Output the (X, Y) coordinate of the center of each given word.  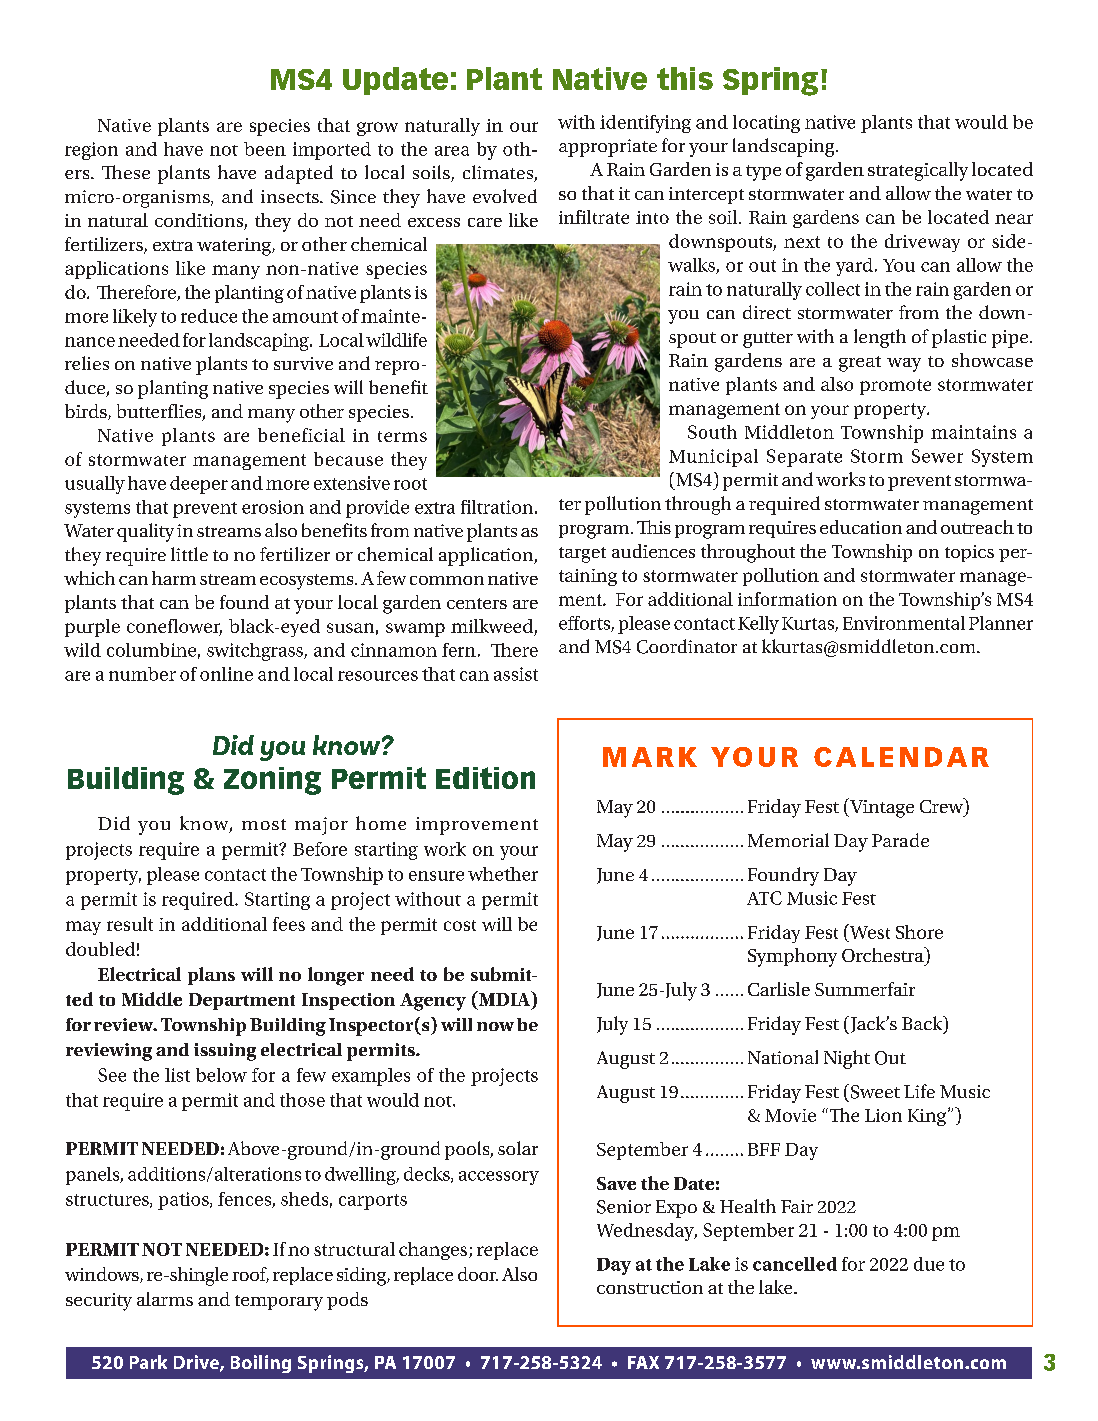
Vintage (881, 808)
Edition (485, 778)
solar (518, 1148)
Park (148, 1362)
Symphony (792, 957)
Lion (883, 1115)
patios (184, 1201)
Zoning (272, 781)
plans (211, 976)
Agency (433, 1002)
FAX (643, 1362)
